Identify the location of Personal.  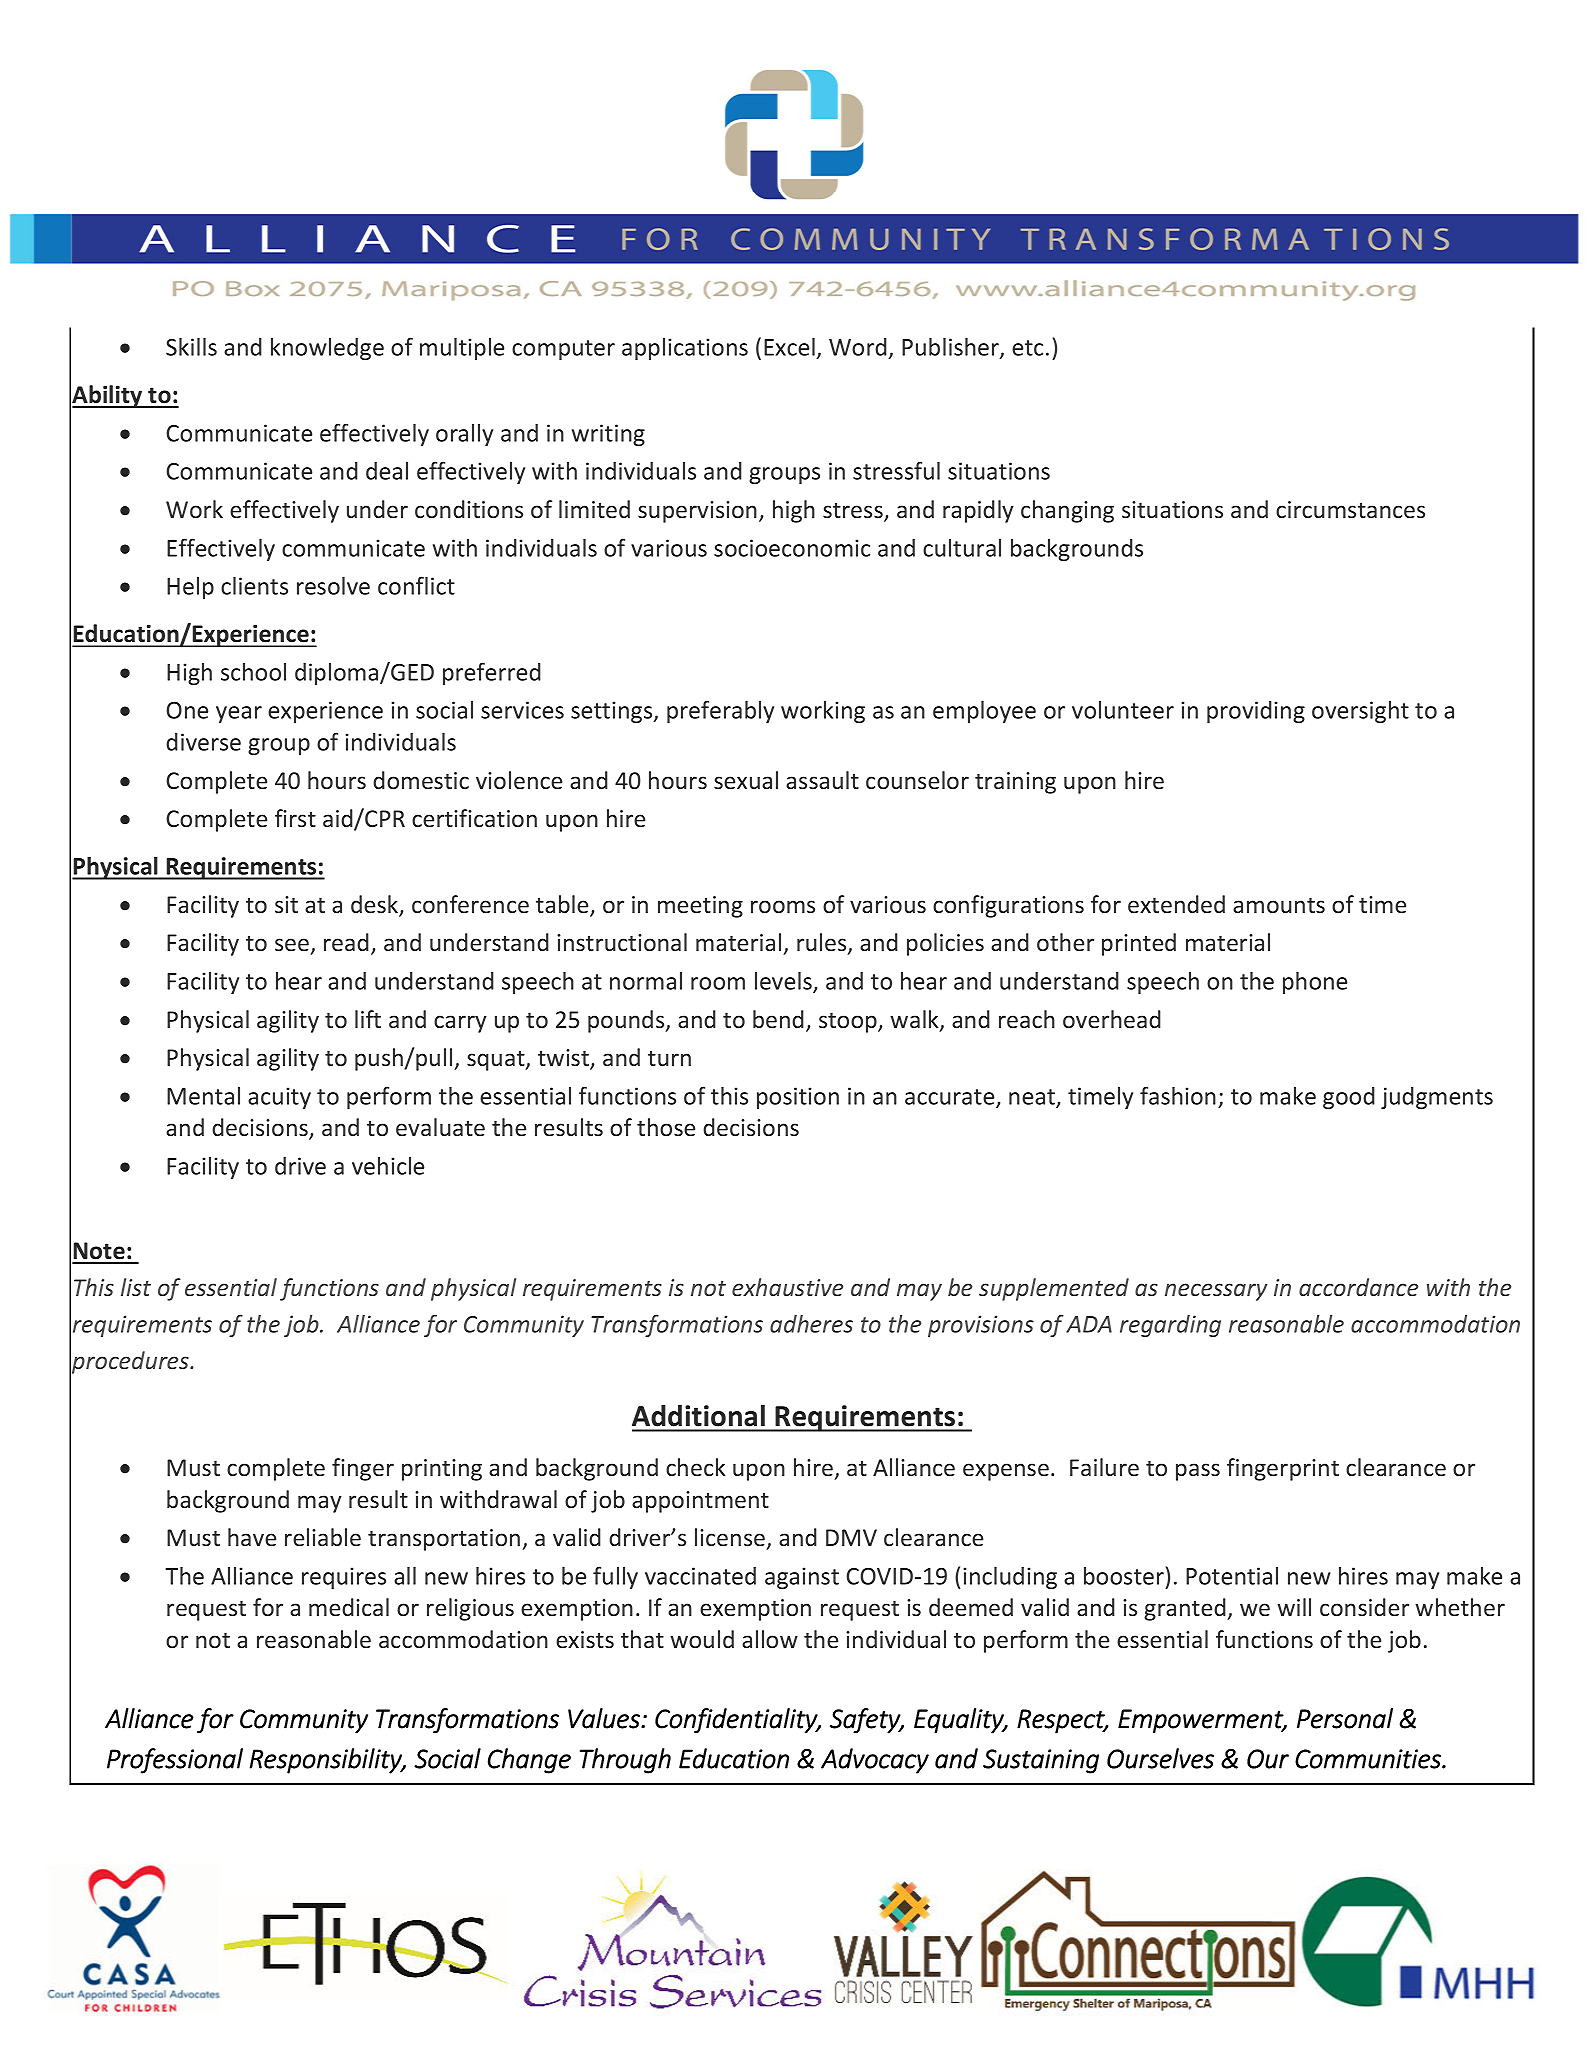
(1345, 1718).
